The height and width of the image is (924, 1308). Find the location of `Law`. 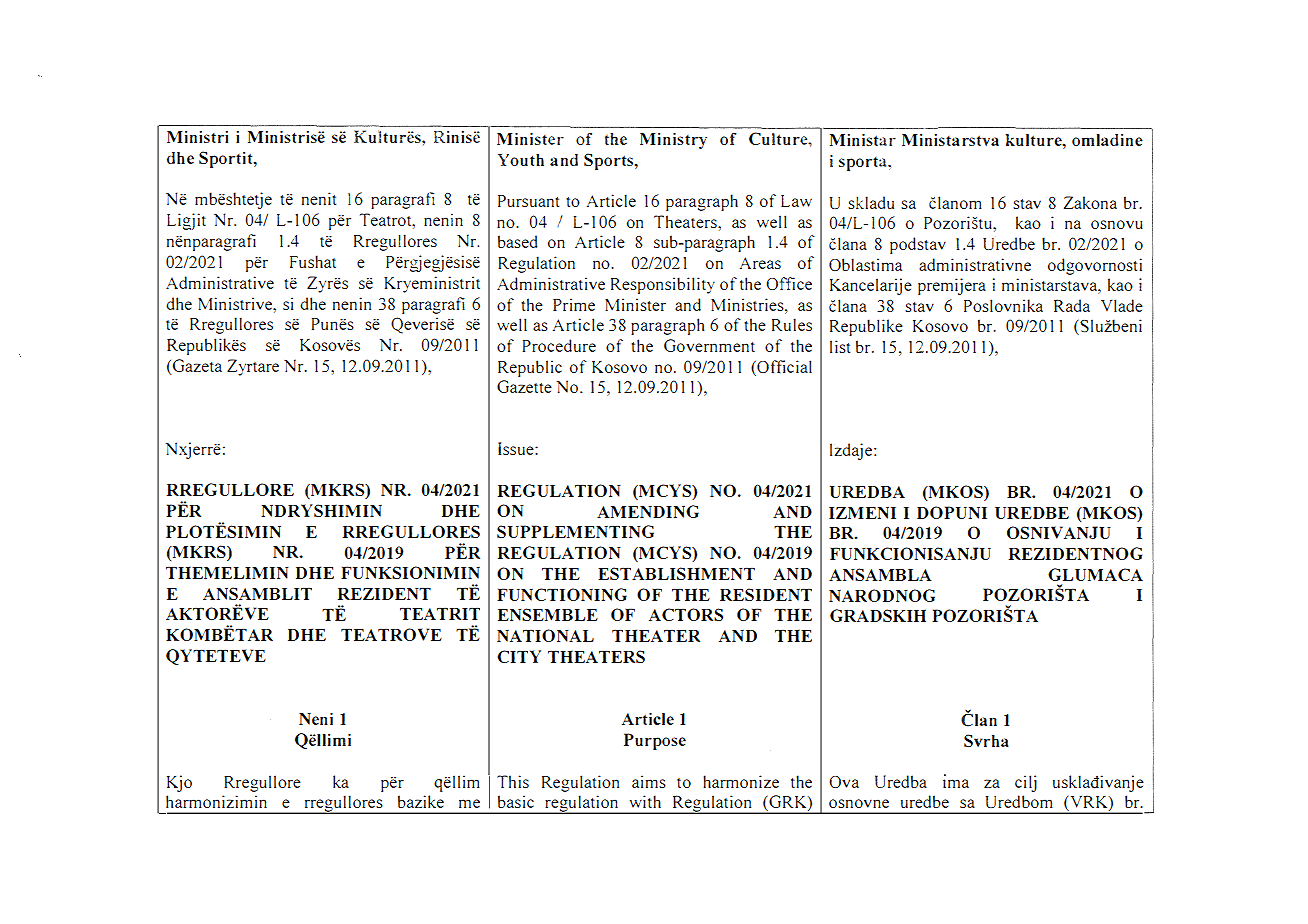

Law is located at coordinates (796, 201).
